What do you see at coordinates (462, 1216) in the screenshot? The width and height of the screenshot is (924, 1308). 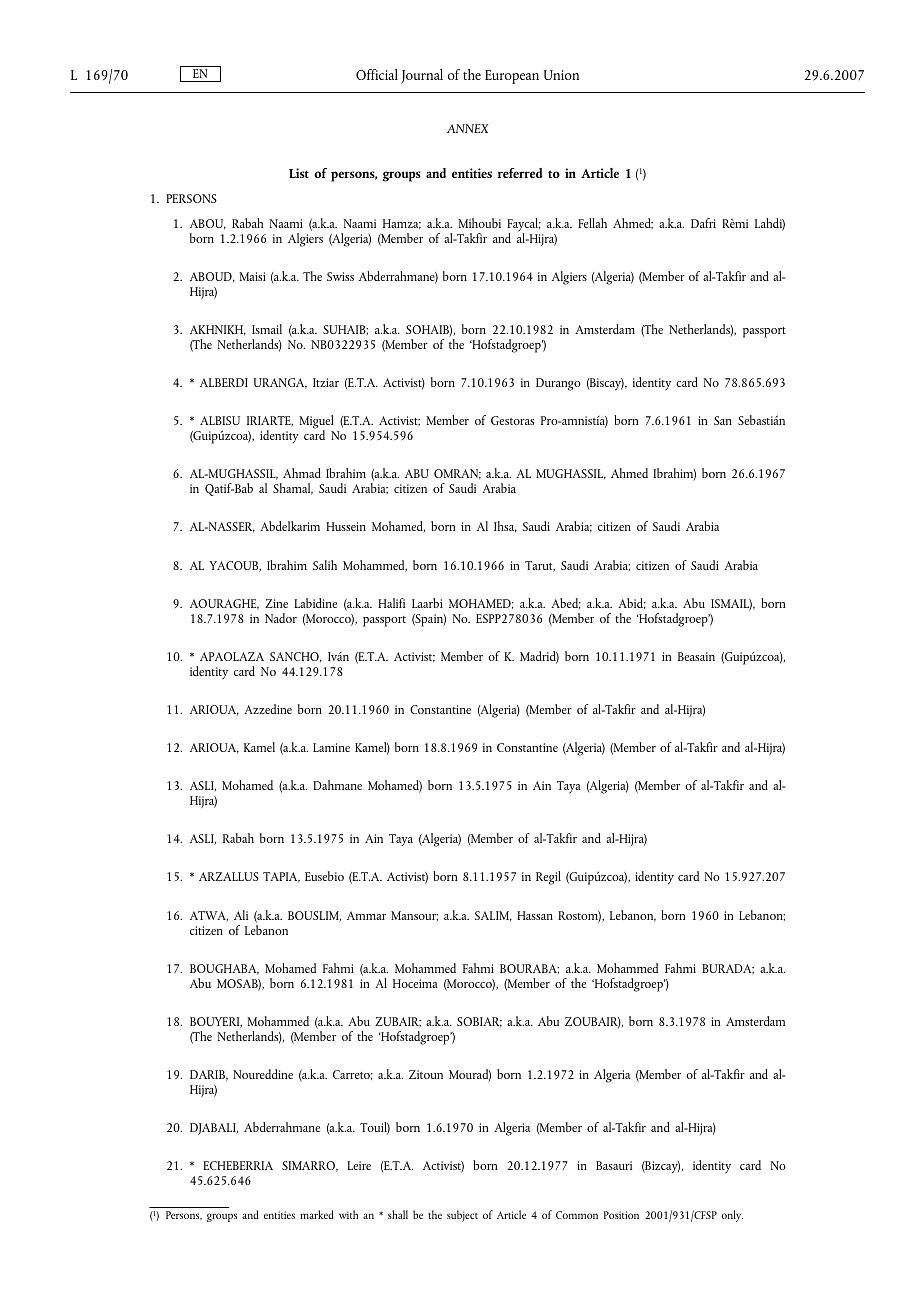 I see `subject` at bounding box center [462, 1216].
